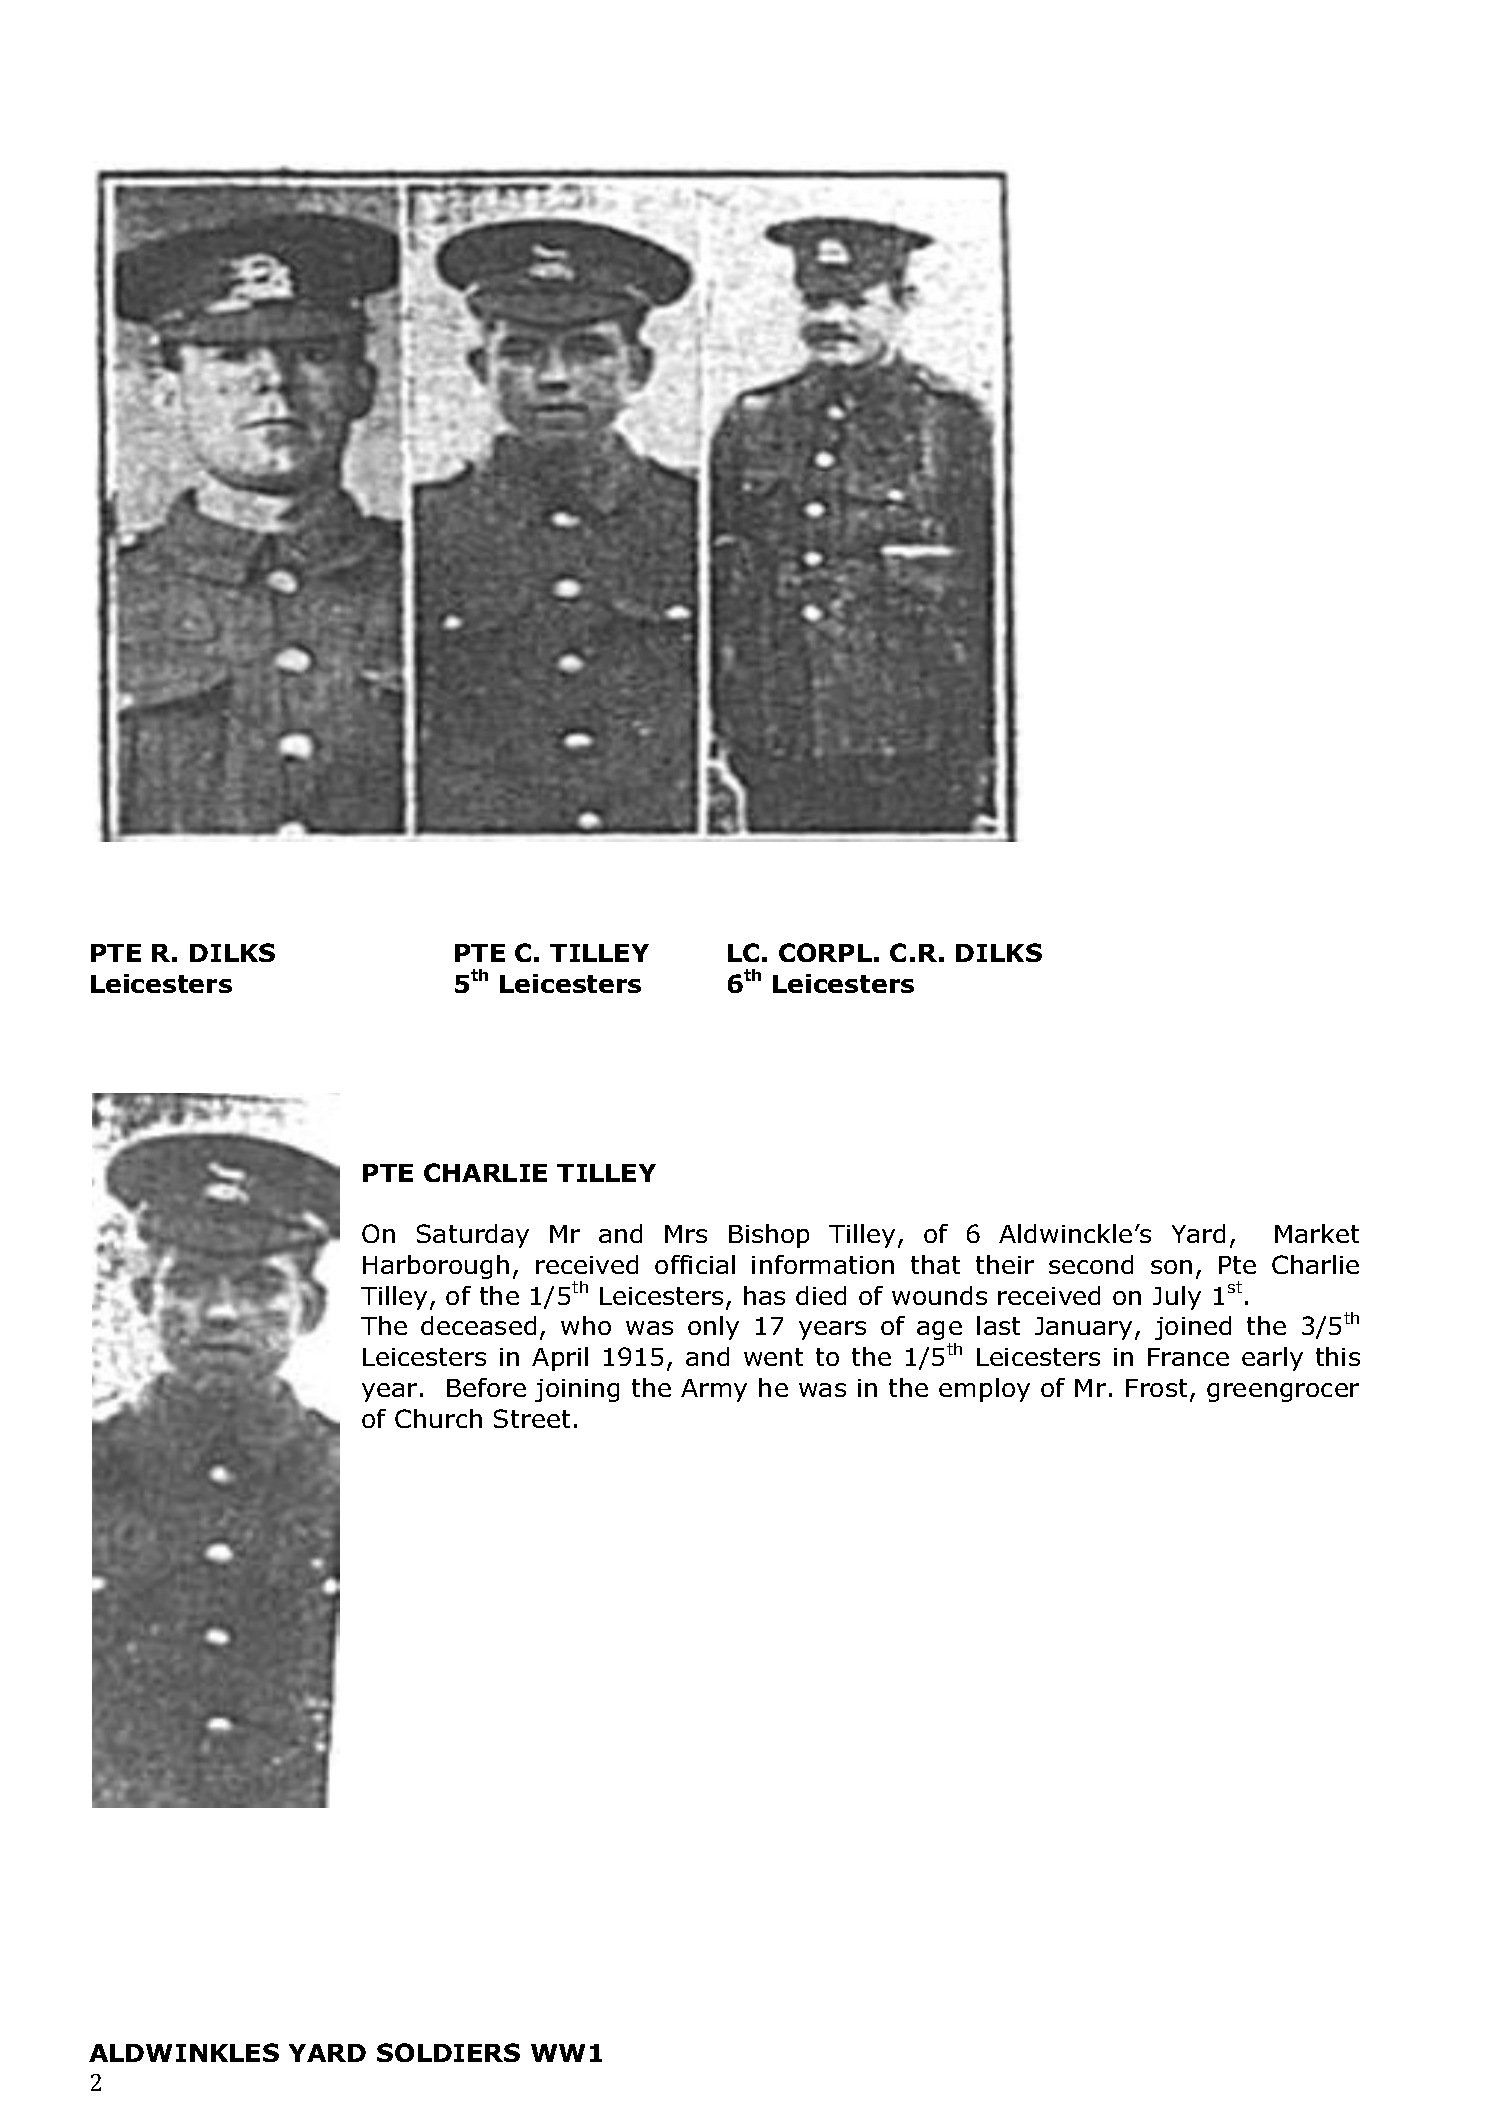 This screenshot has height=2127, width=1504. Describe the element at coordinates (935, 1264) in the screenshot. I see `that` at that location.
